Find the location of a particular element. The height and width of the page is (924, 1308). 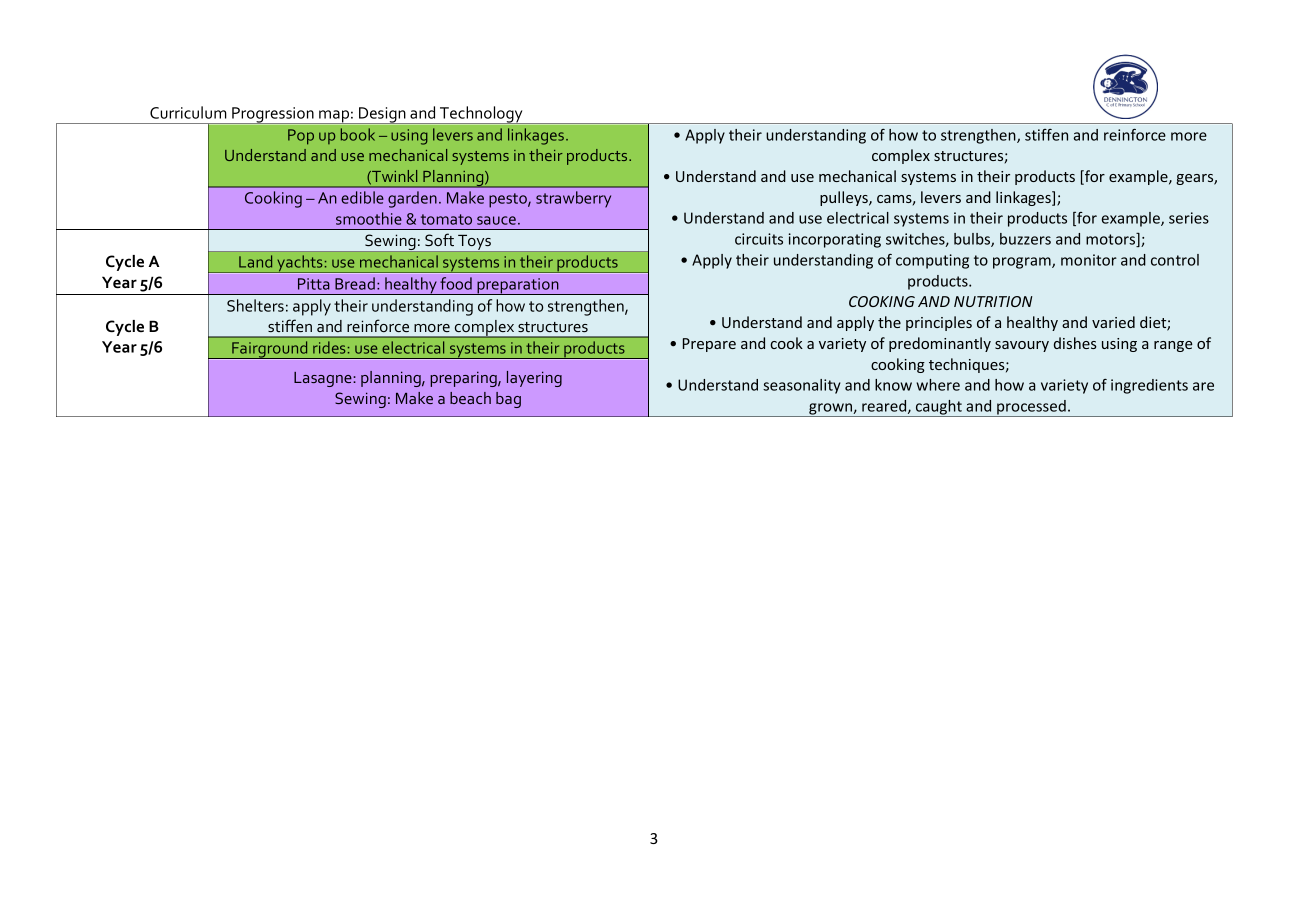

monitor is located at coordinates (1089, 260).
